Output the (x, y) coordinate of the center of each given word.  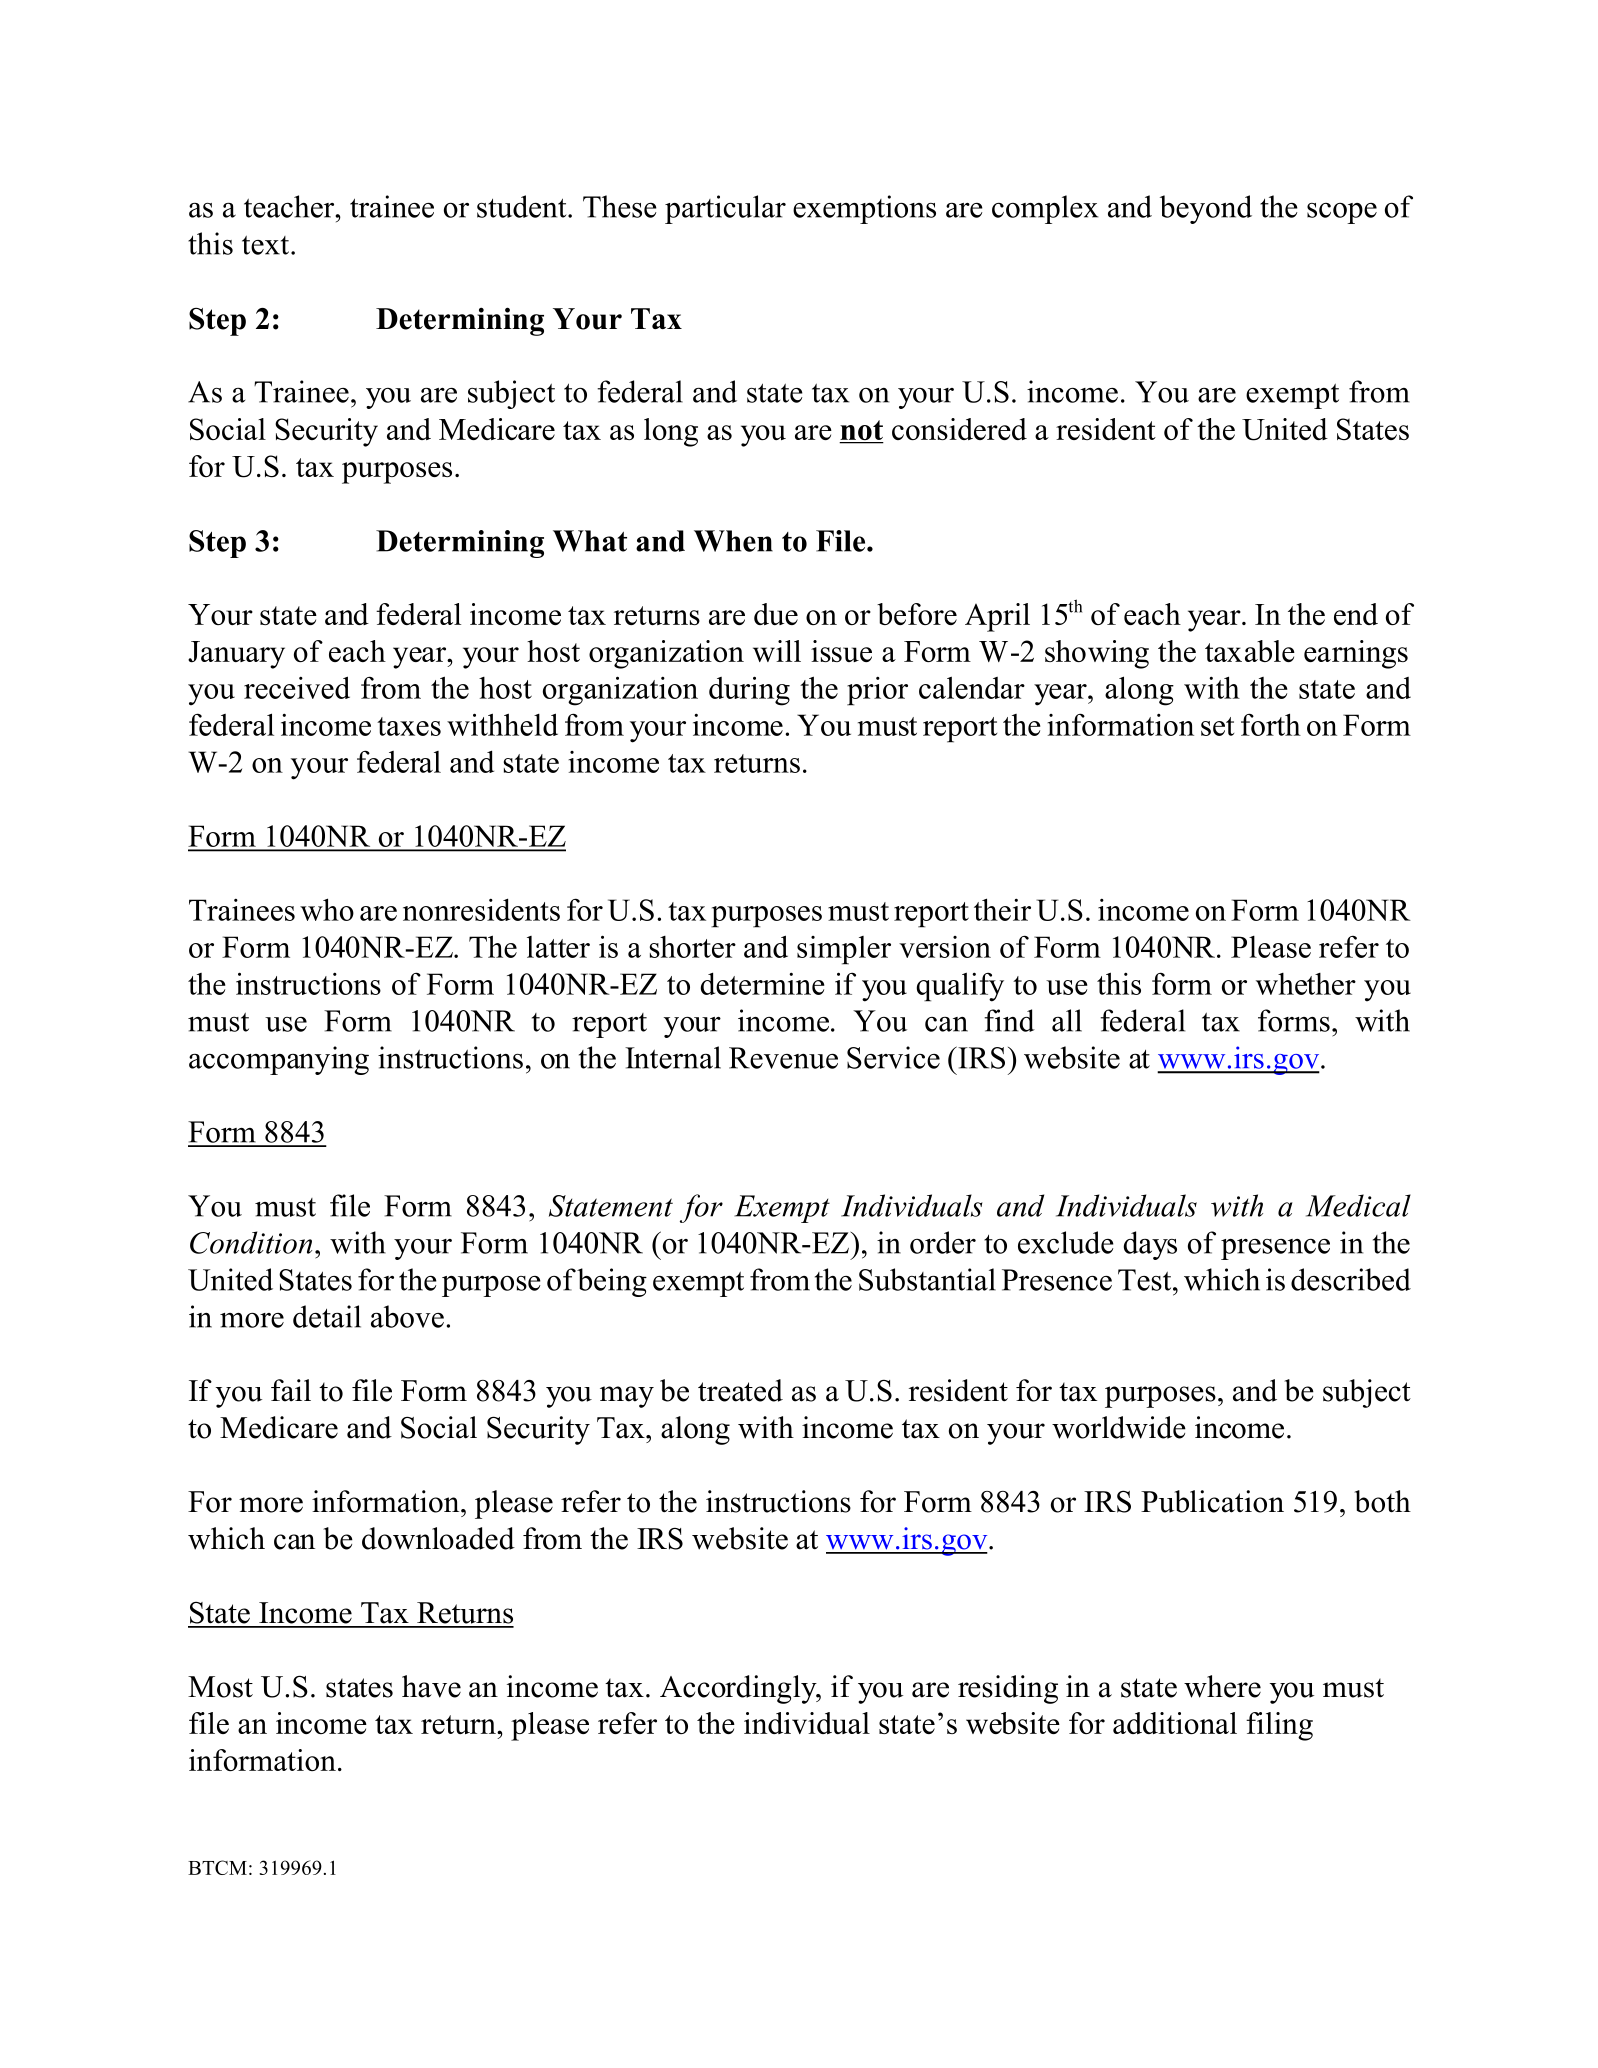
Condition (251, 1242)
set (1217, 726)
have (431, 1686)
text (267, 245)
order (943, 1242)
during (749, 691)
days (1150, 1245)
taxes (409, 726)
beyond (1206, 209)
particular (725, 209)
